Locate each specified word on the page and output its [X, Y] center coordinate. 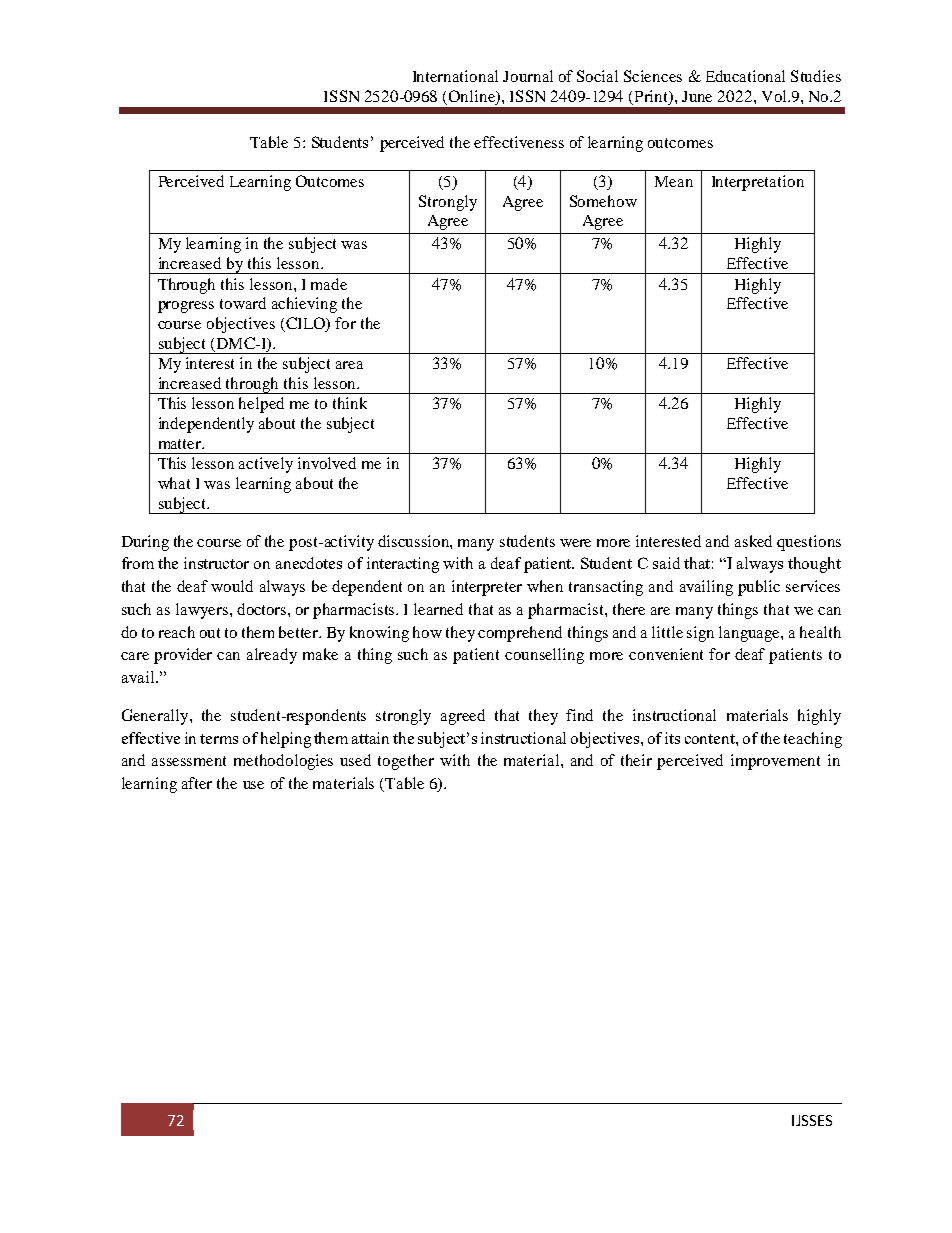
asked [753, 541]
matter [181, 444]
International [455, 76]
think [350, 403]
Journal [528, 76]
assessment [189, 761]
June [697, 96]
